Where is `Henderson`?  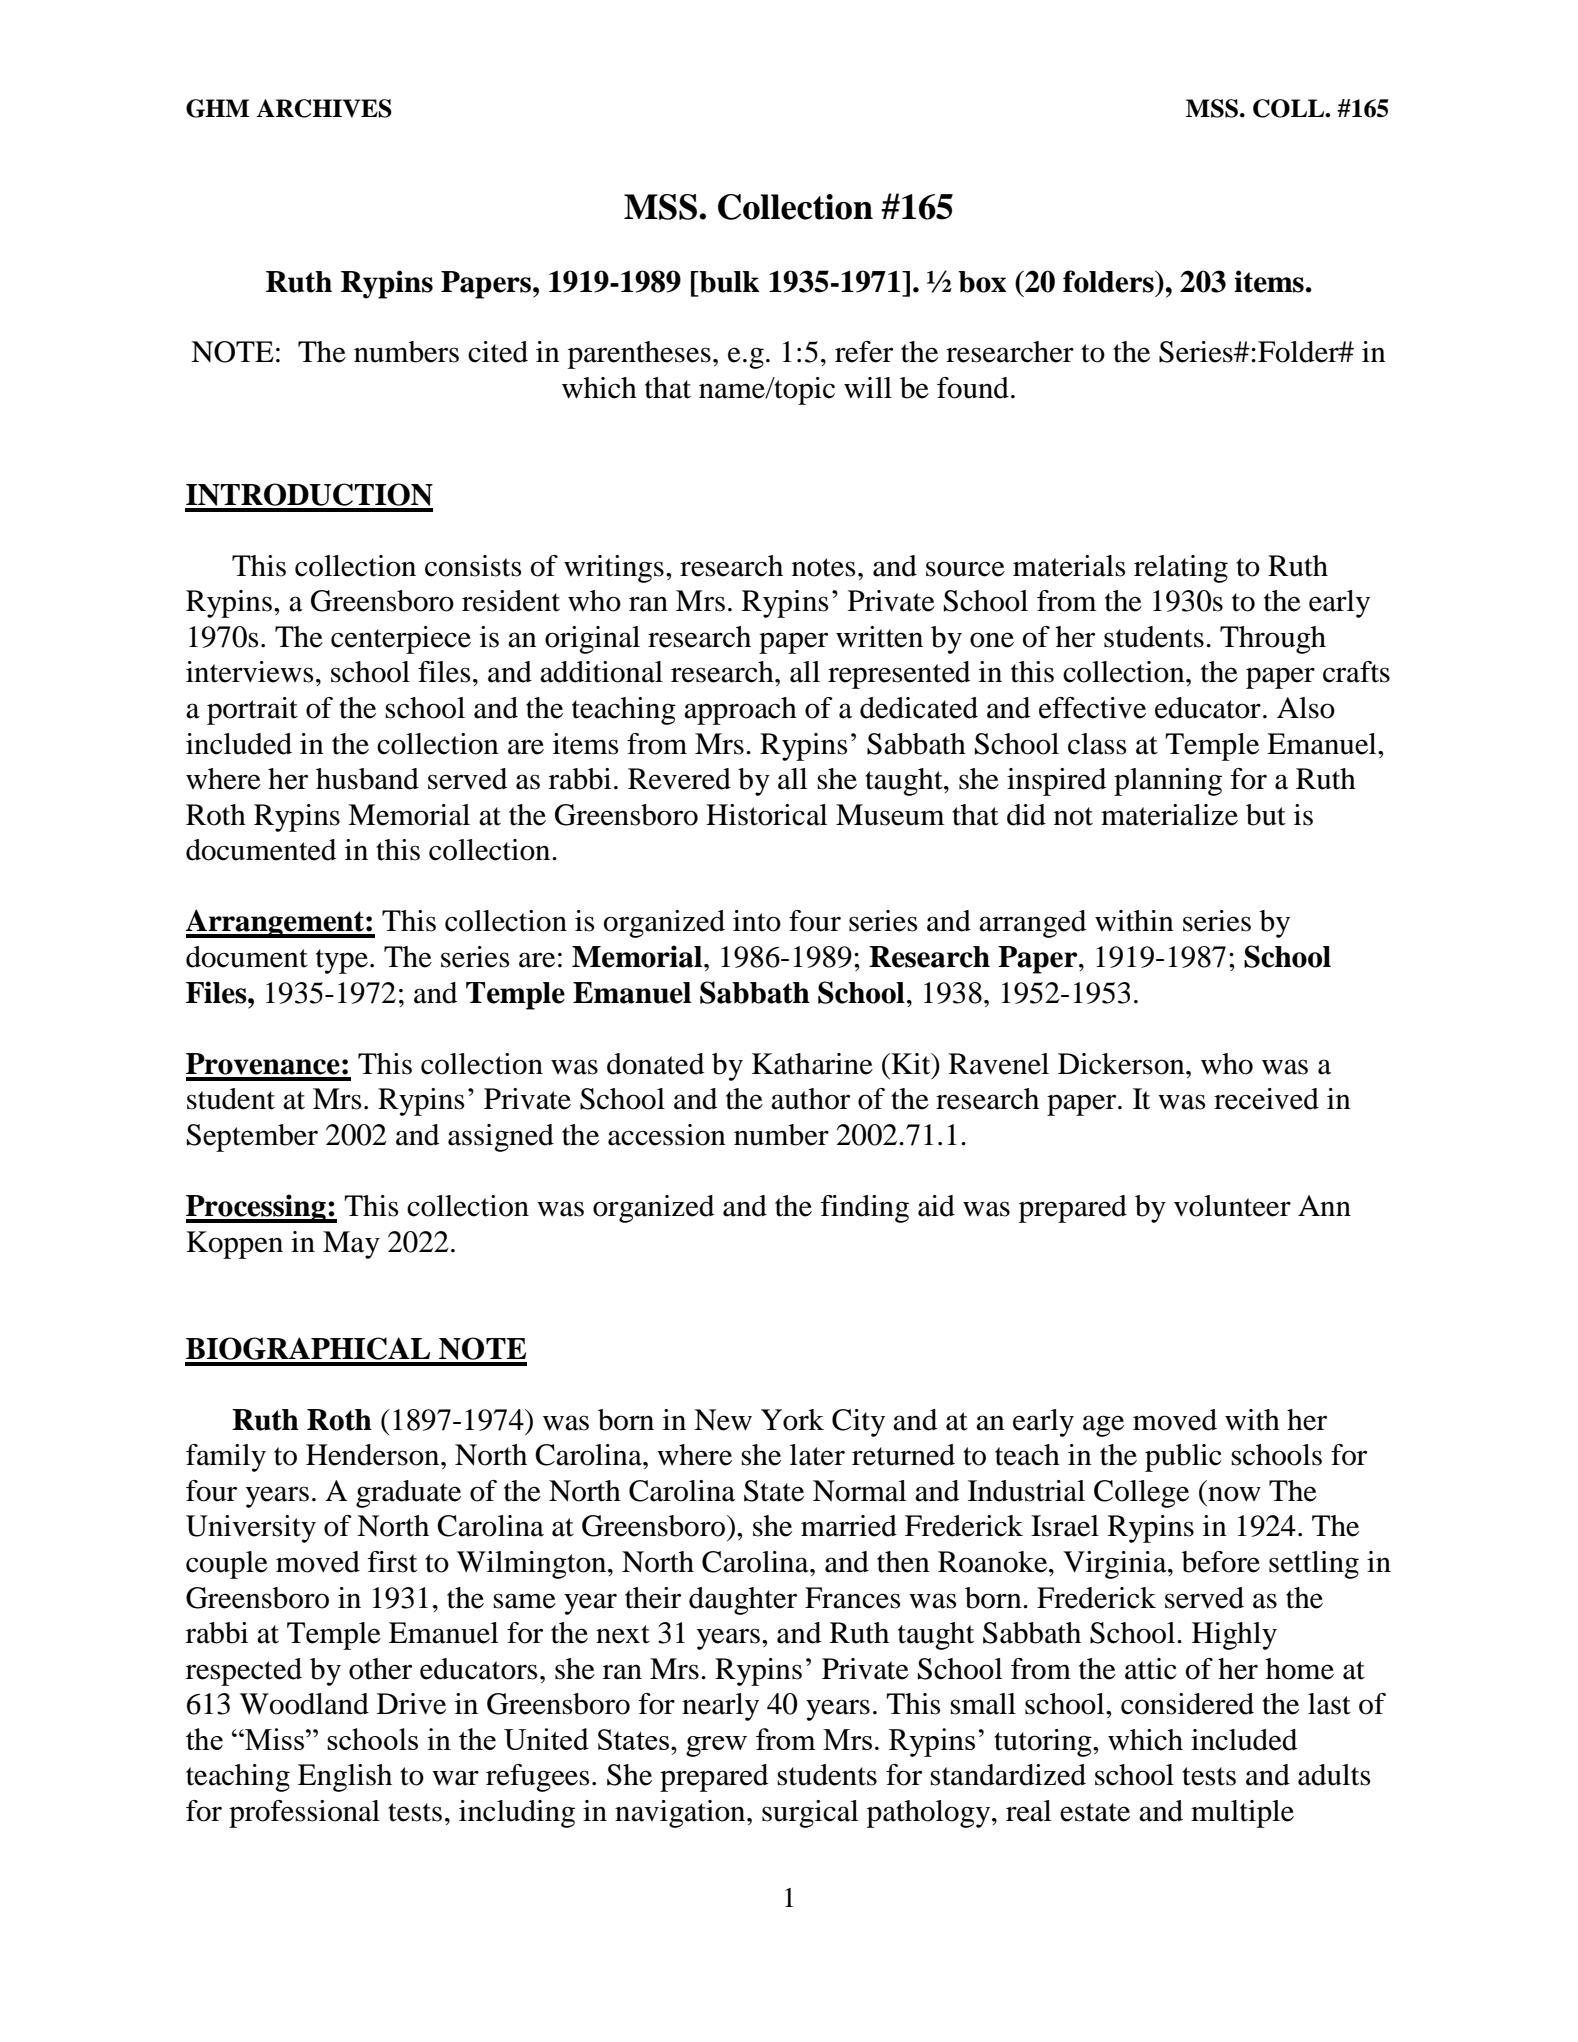
Henderson is located at coordinates (374, 1455).
